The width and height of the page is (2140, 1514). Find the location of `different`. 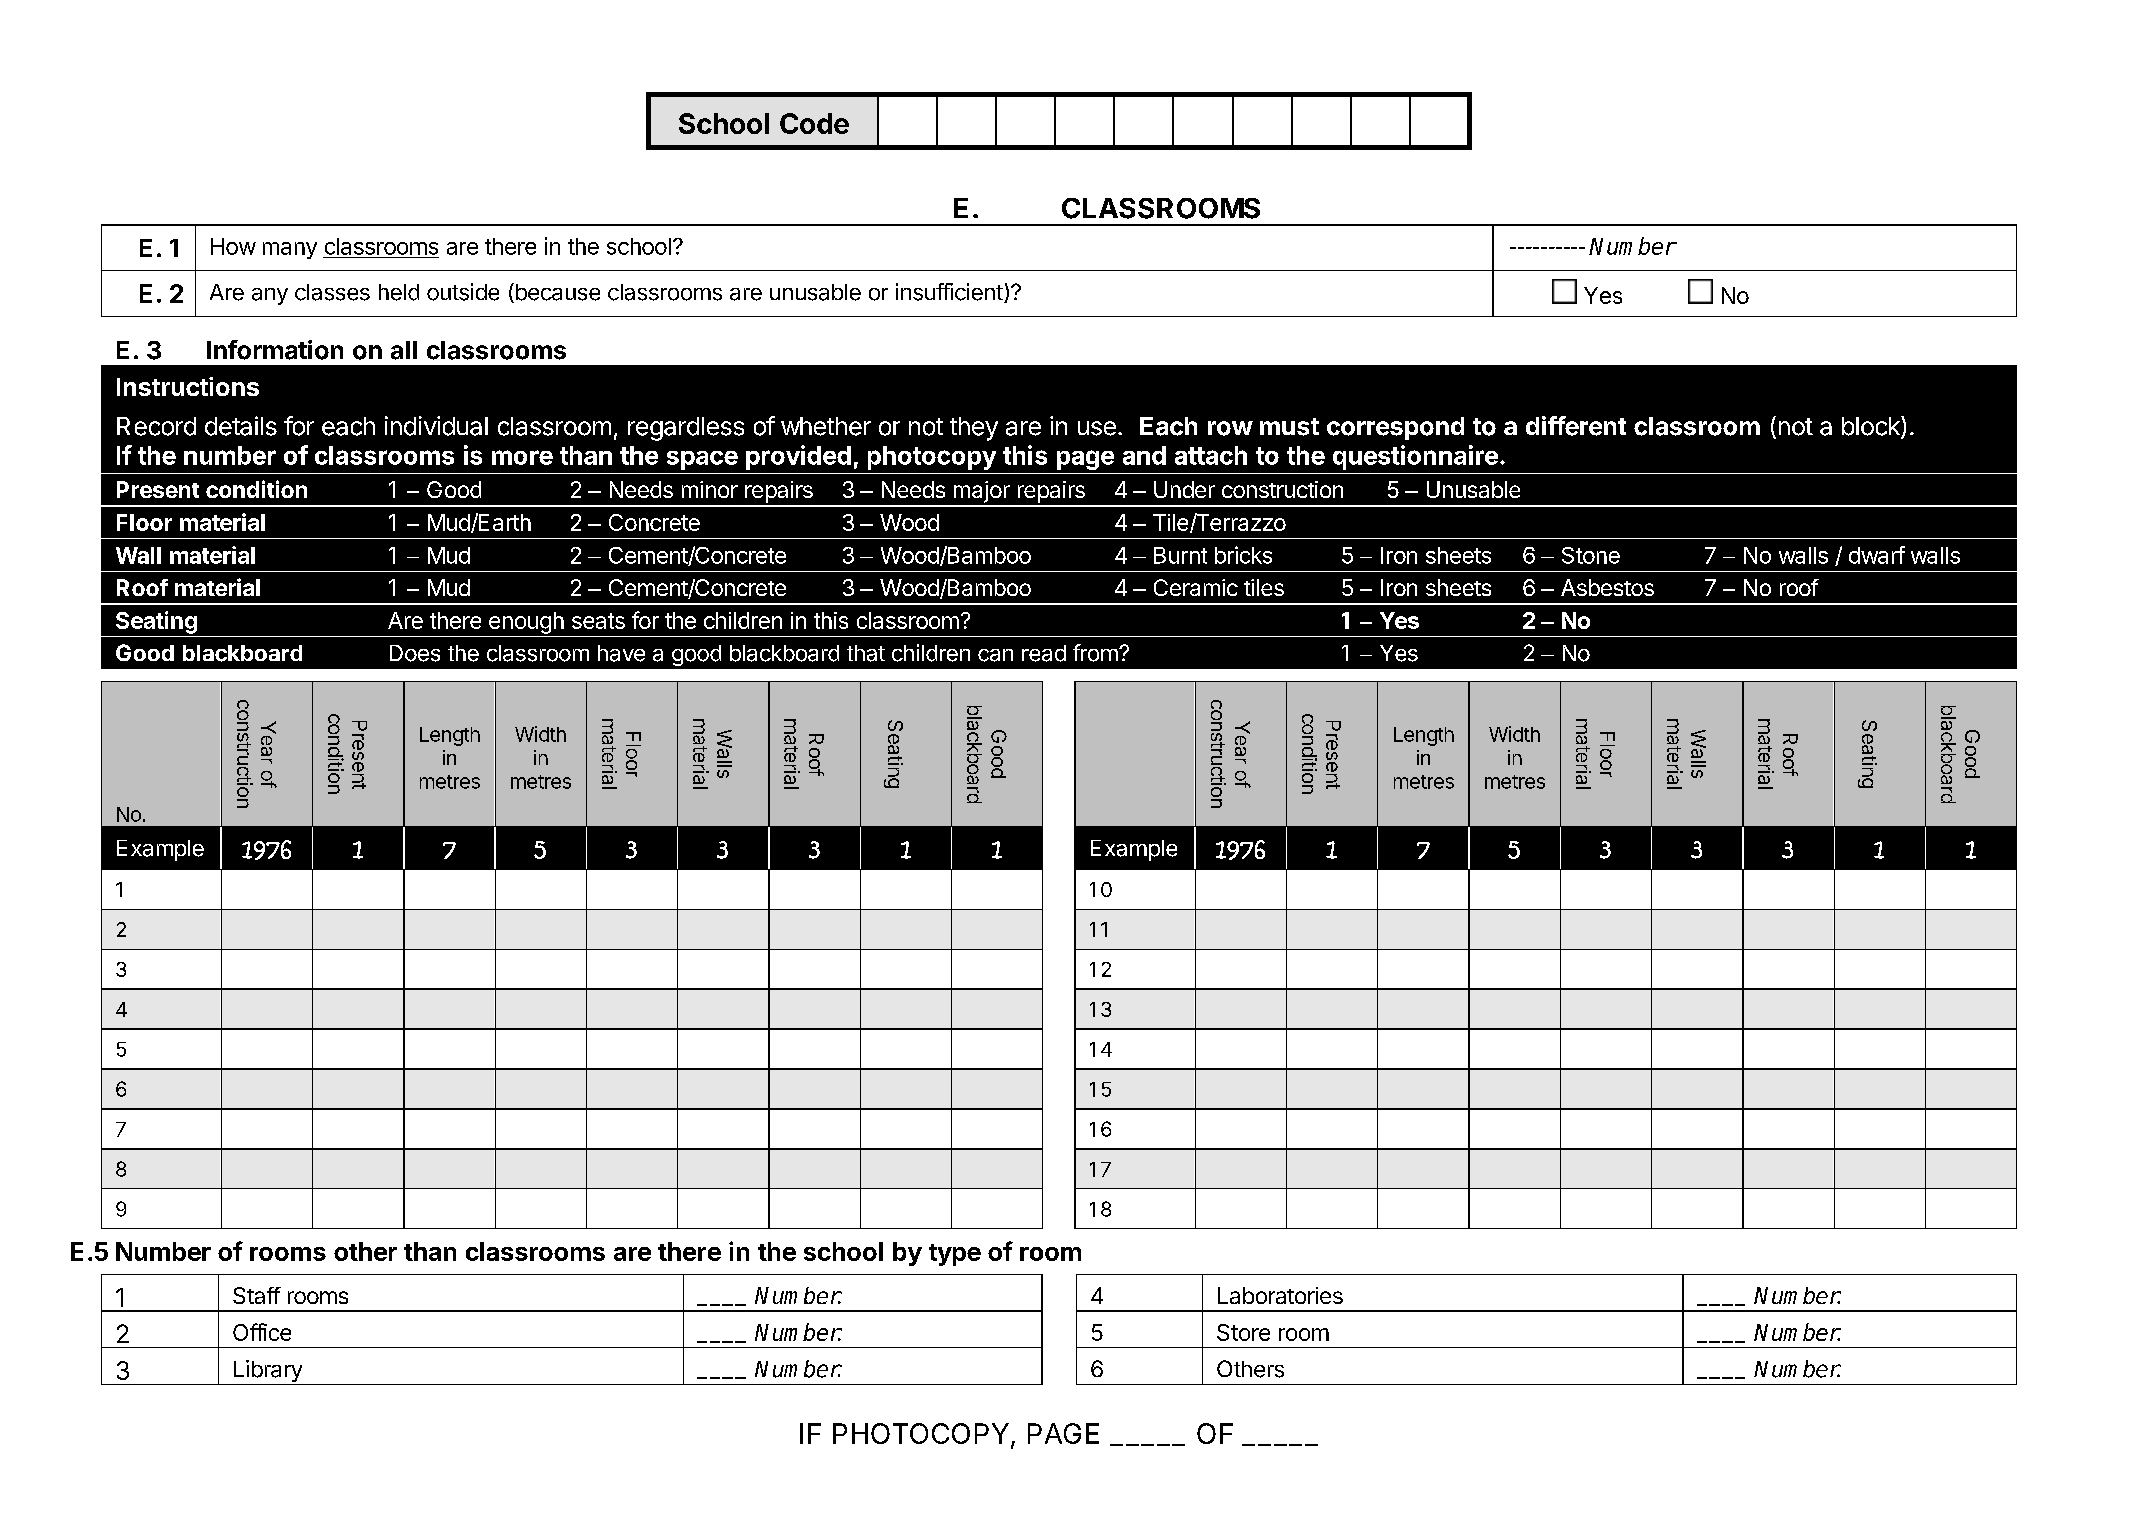

different is located at coordinates (1576, 426).
